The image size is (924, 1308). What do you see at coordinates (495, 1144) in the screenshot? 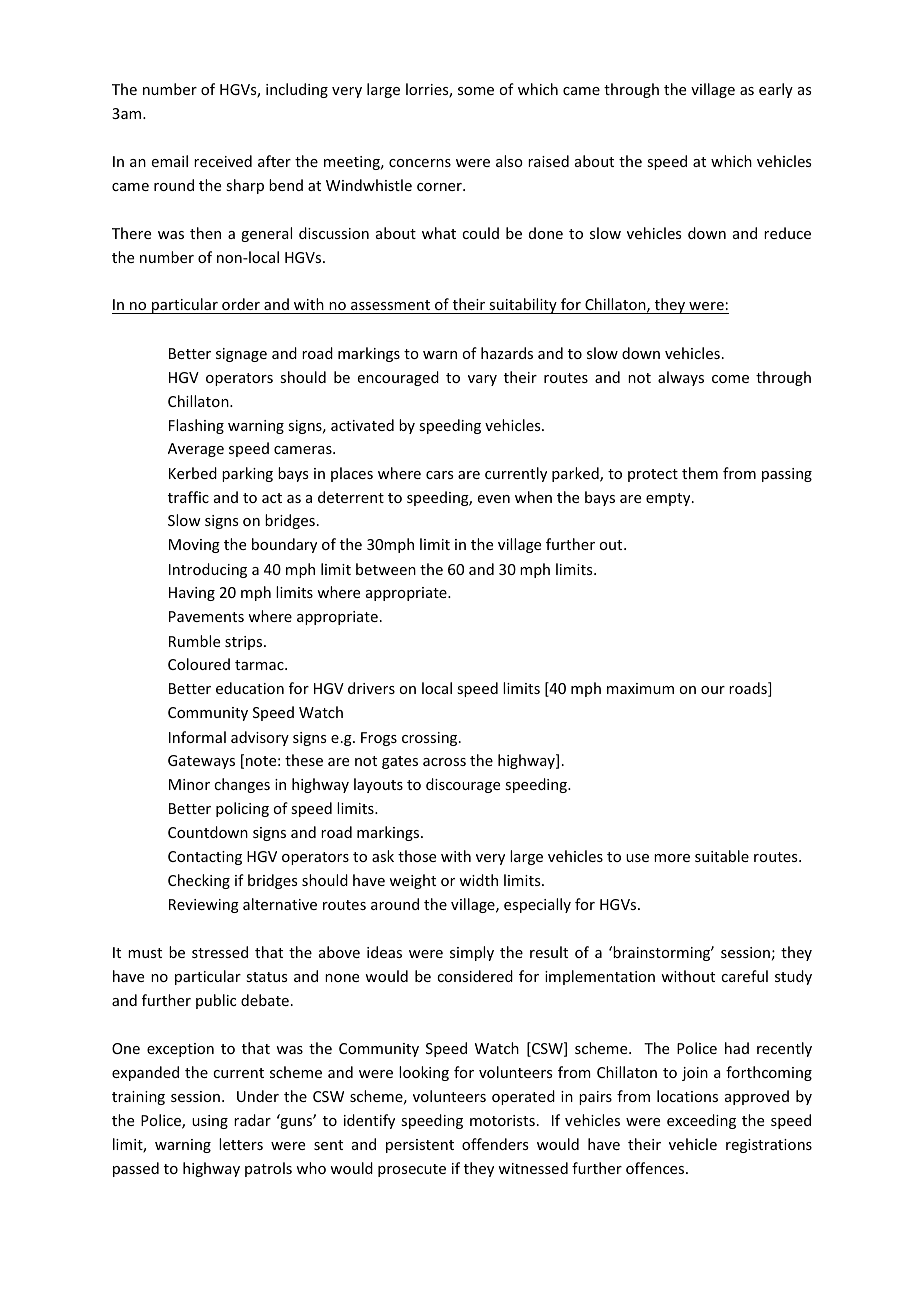
I see `offenders` at bounding box center [495, 1144].
